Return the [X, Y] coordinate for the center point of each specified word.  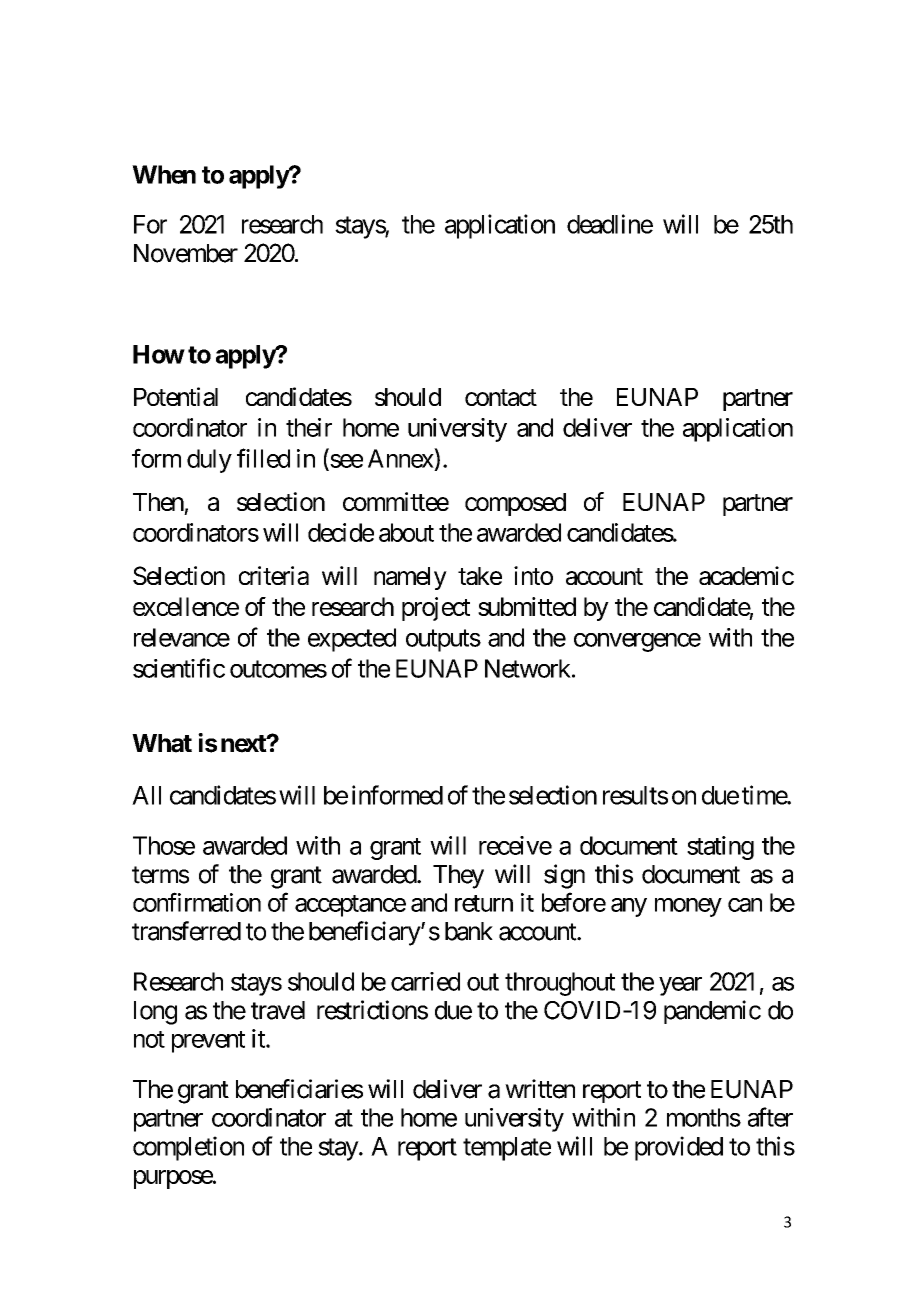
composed [515, 504]
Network [528, 668]
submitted [527, 606]
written [540, 1089]
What [162, 743]
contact [501, 397]
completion [188, 1148]
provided [679, 1148]
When [164, 174]
